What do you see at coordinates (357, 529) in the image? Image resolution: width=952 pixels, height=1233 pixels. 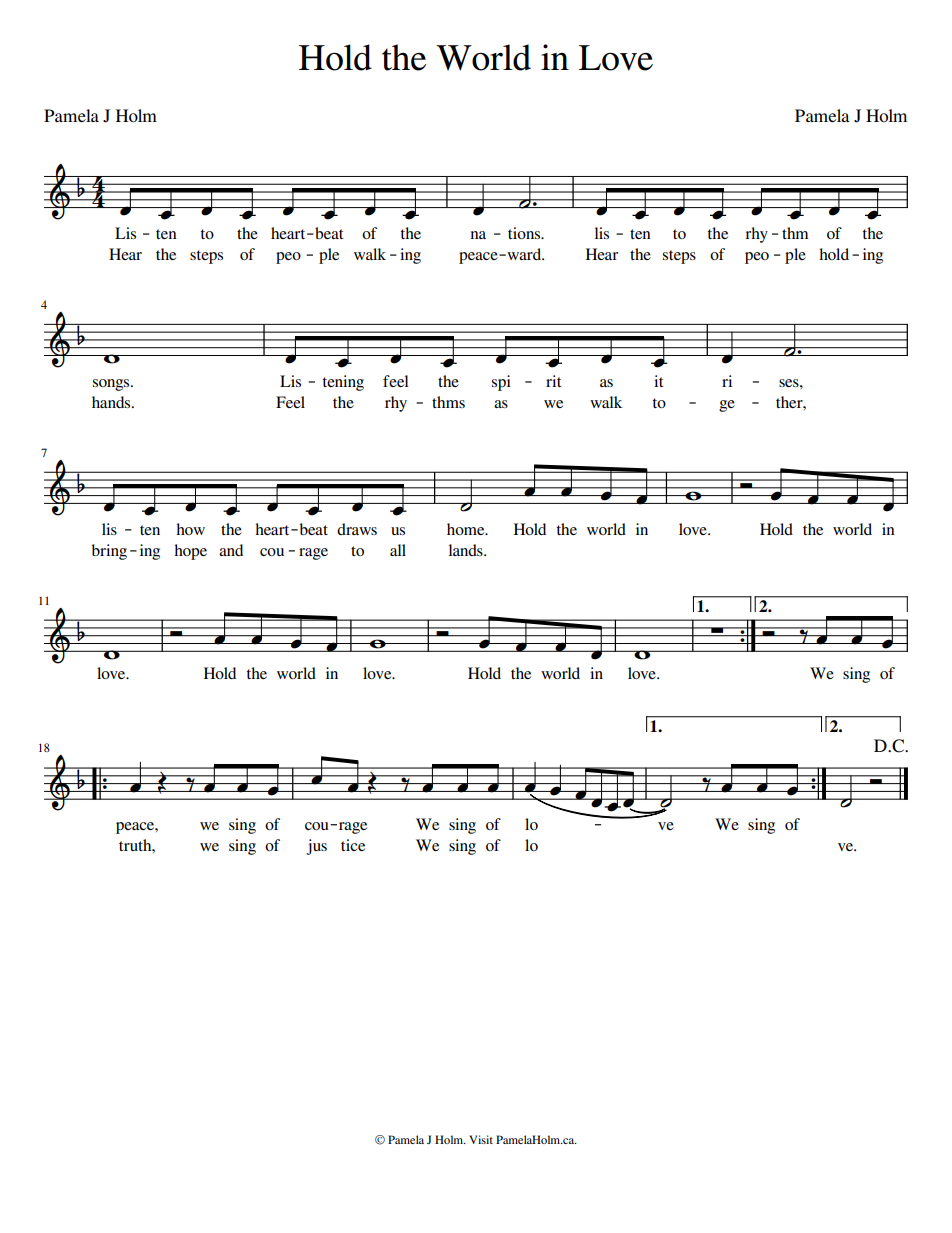 I see `draws` at bounding box center [357, 529].
